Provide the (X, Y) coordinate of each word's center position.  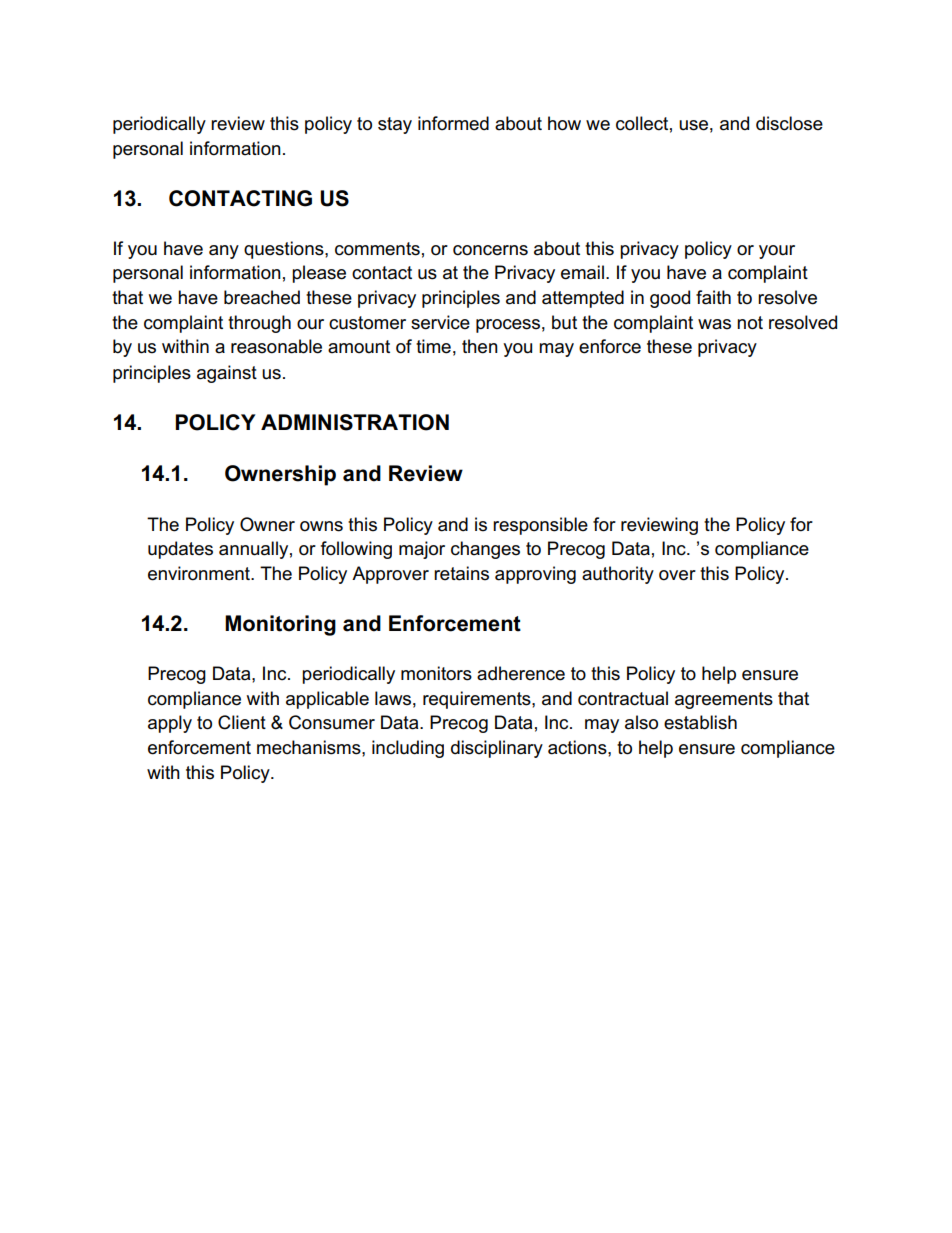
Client (242, 722)
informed (453, 123)
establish (700, 722)
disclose (789, 123)
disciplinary (497, 749)
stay (395, 125)
